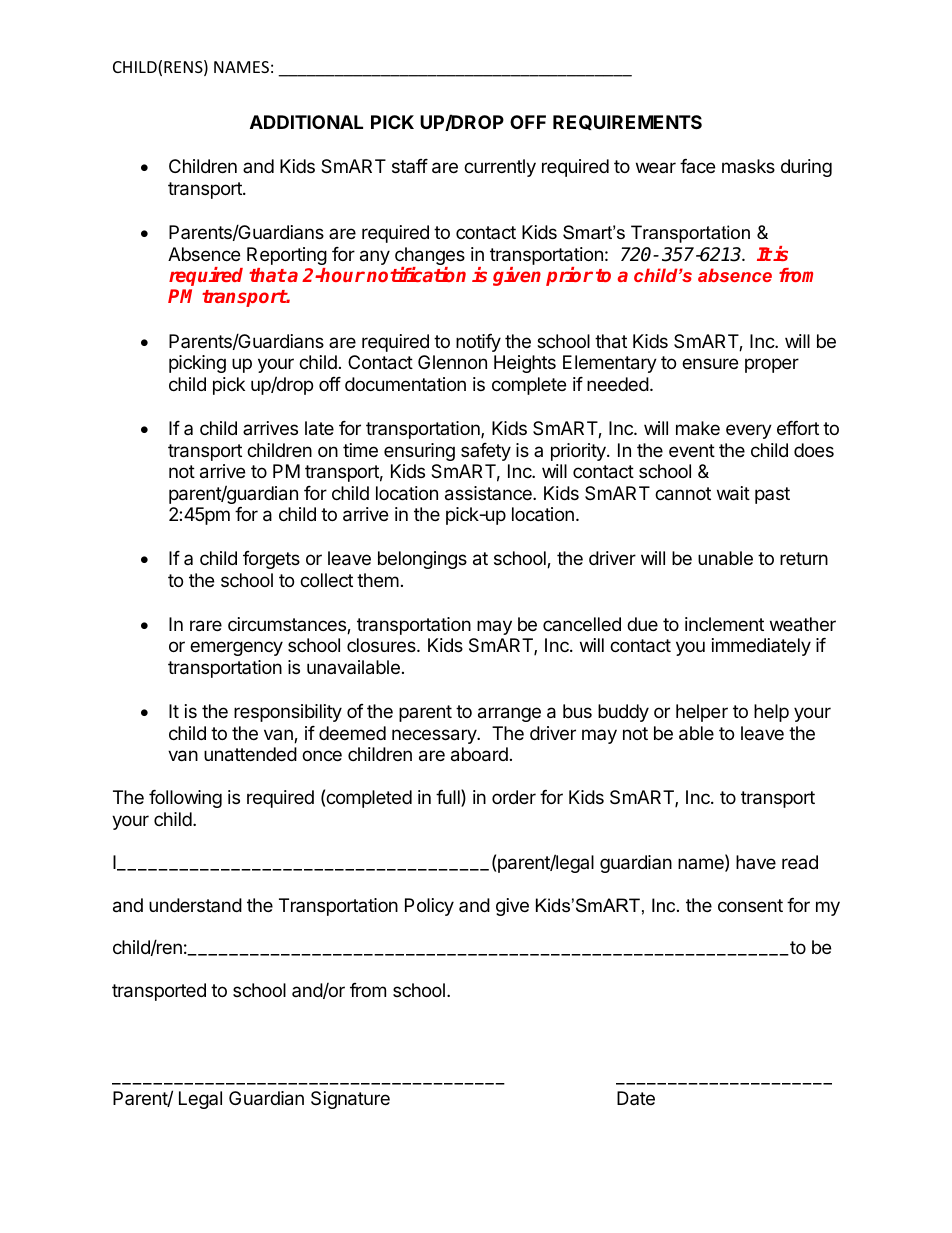 This screenshot has width=952, height=1233. What do you see at coordinates (500, 168) in the screenshot?
I see `currently` at bounding box center [500, 168].
